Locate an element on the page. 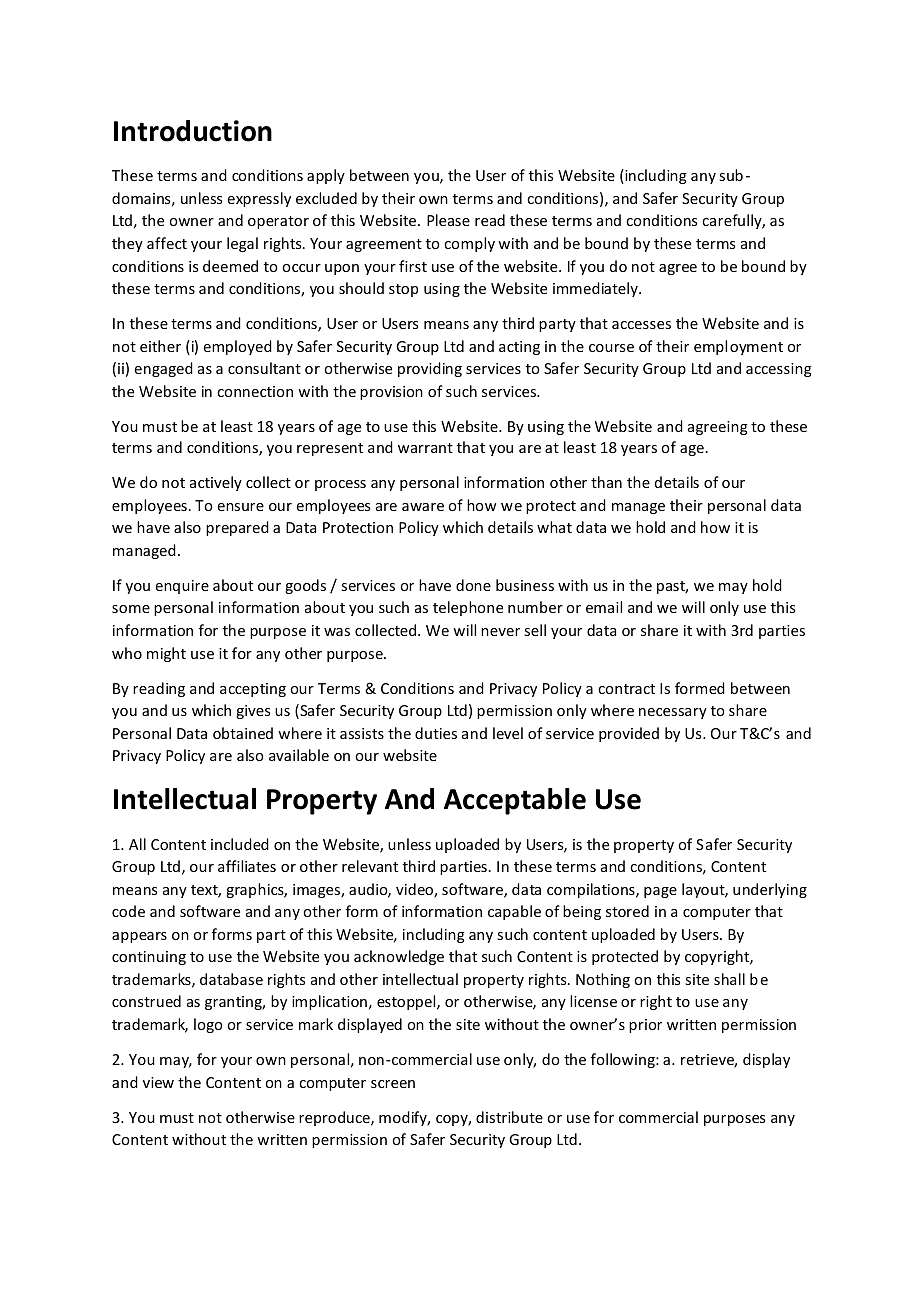 This image has height=1308, width=924. immediately is located at coordinates (596, 289).
